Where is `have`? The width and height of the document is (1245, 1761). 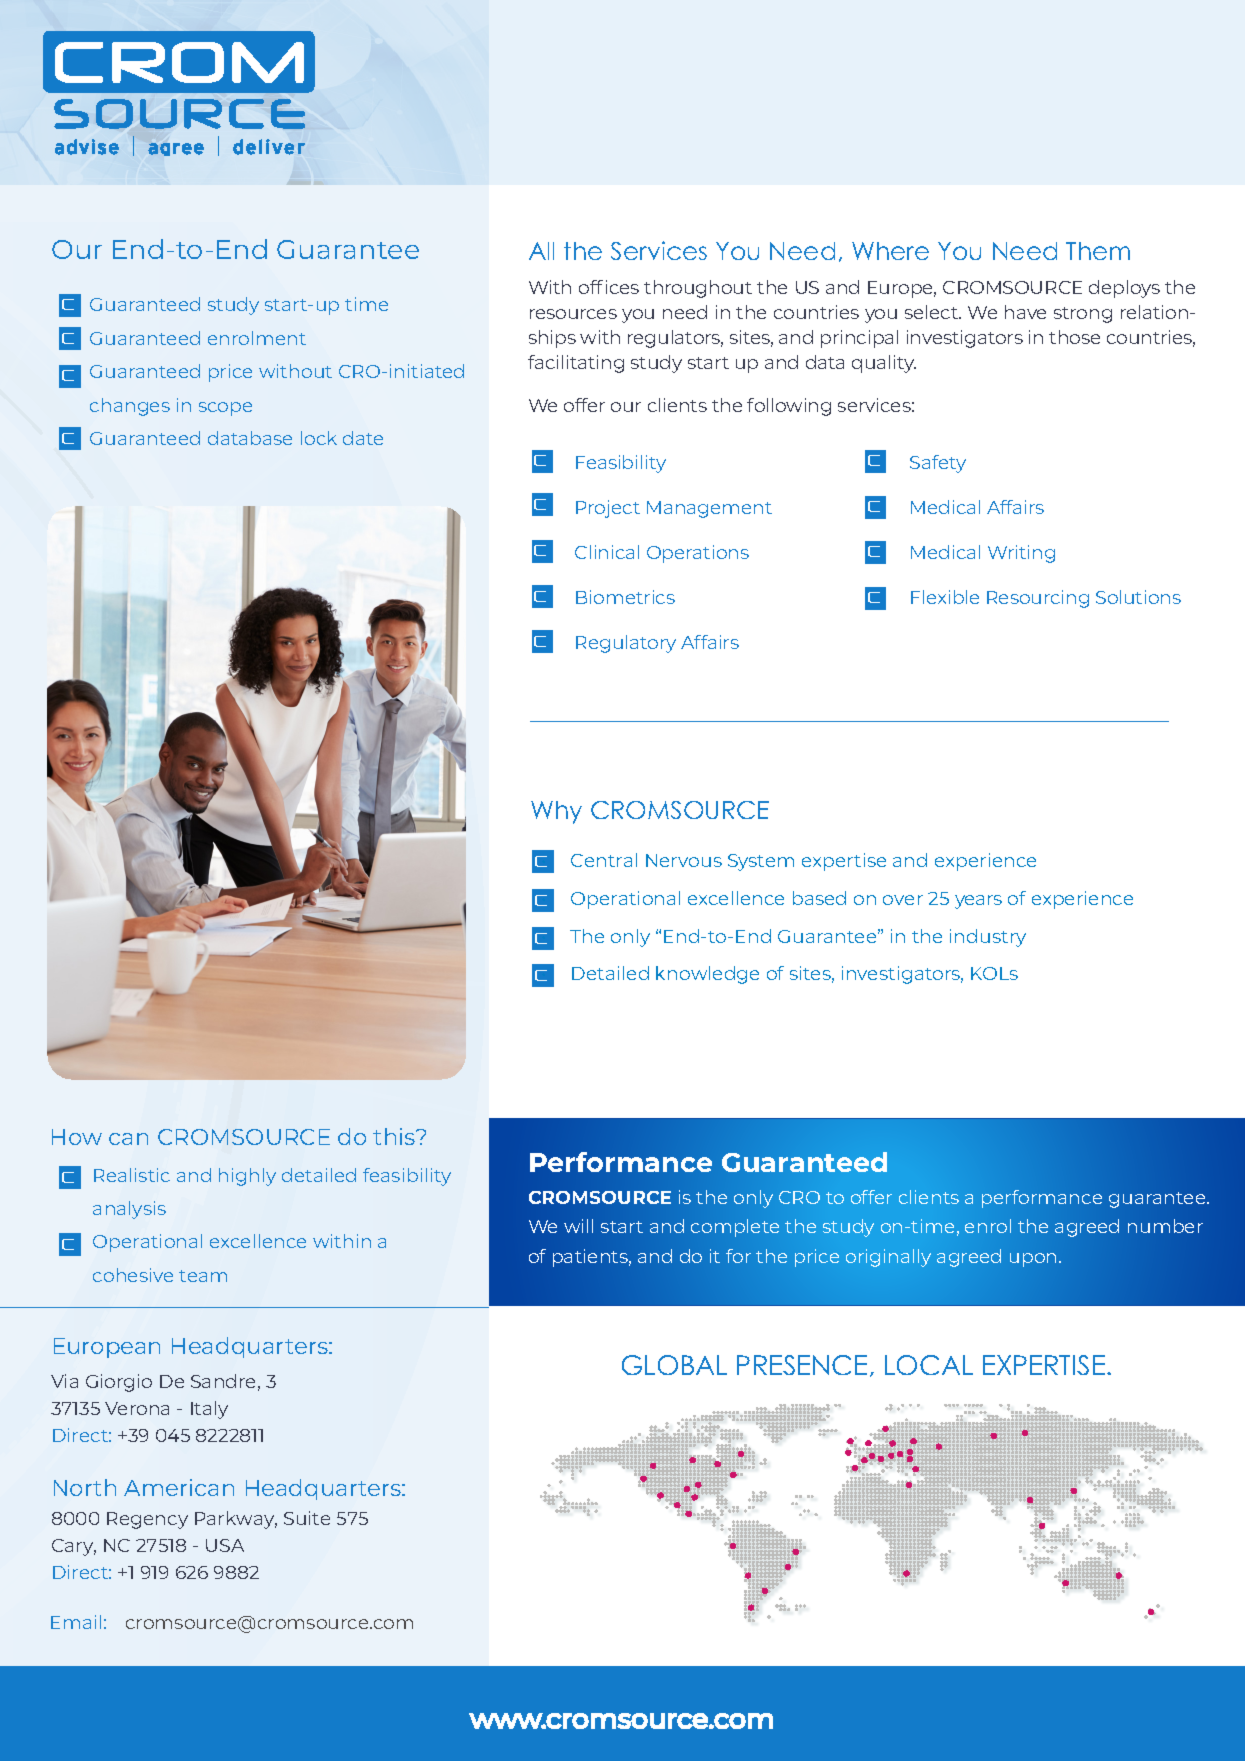
have is located at coordinates (1025, 312).
